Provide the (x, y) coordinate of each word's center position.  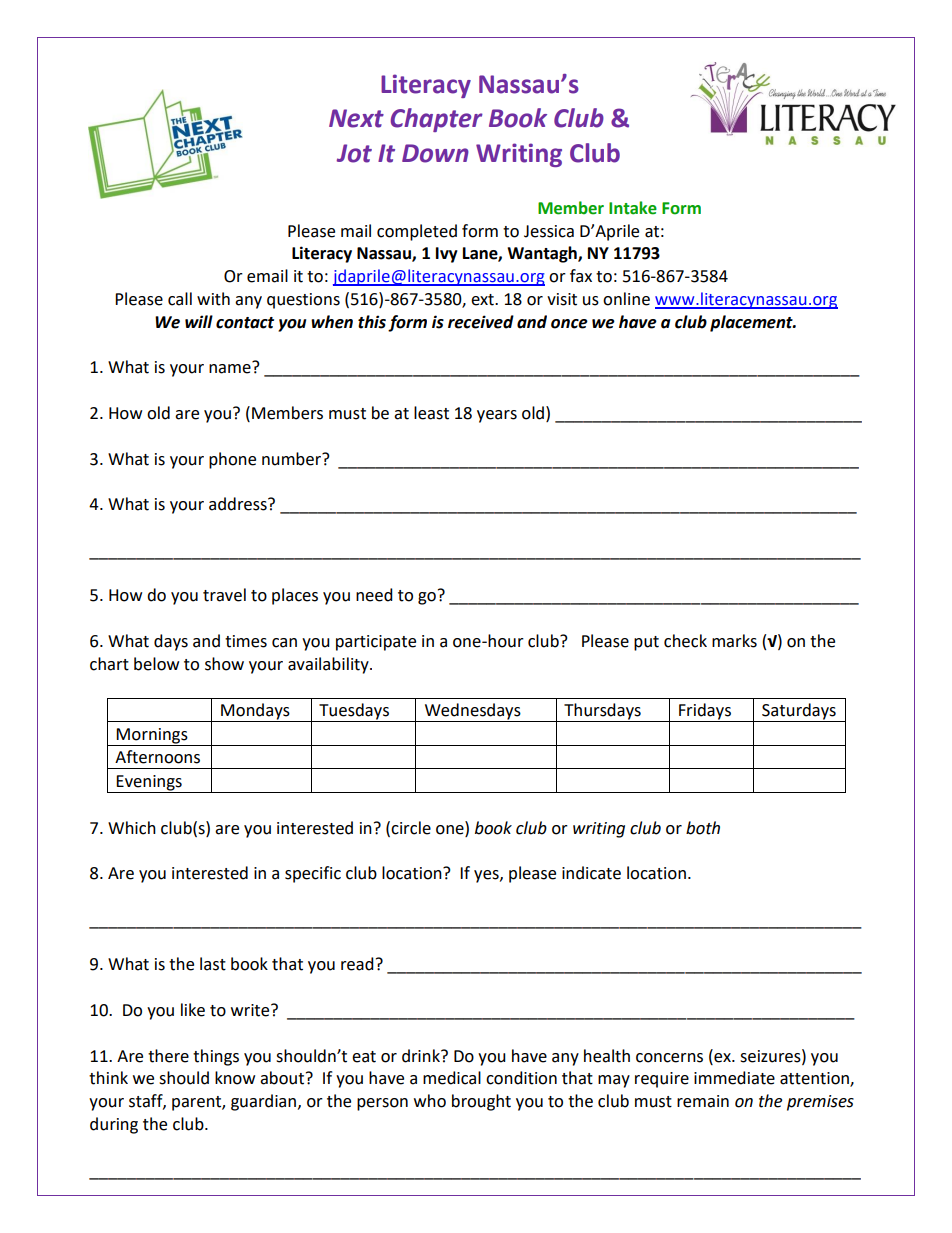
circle (411, 828)
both (703, 828)
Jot (354, 153)
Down (435, 153)
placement (752, 323)
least (431, 413)
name (231, 368)
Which (132, 828)
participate (376, 643)
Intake (633, 208)
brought (481, 1102)
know (235, 1078)
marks (734, 641)
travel (224, 595)
